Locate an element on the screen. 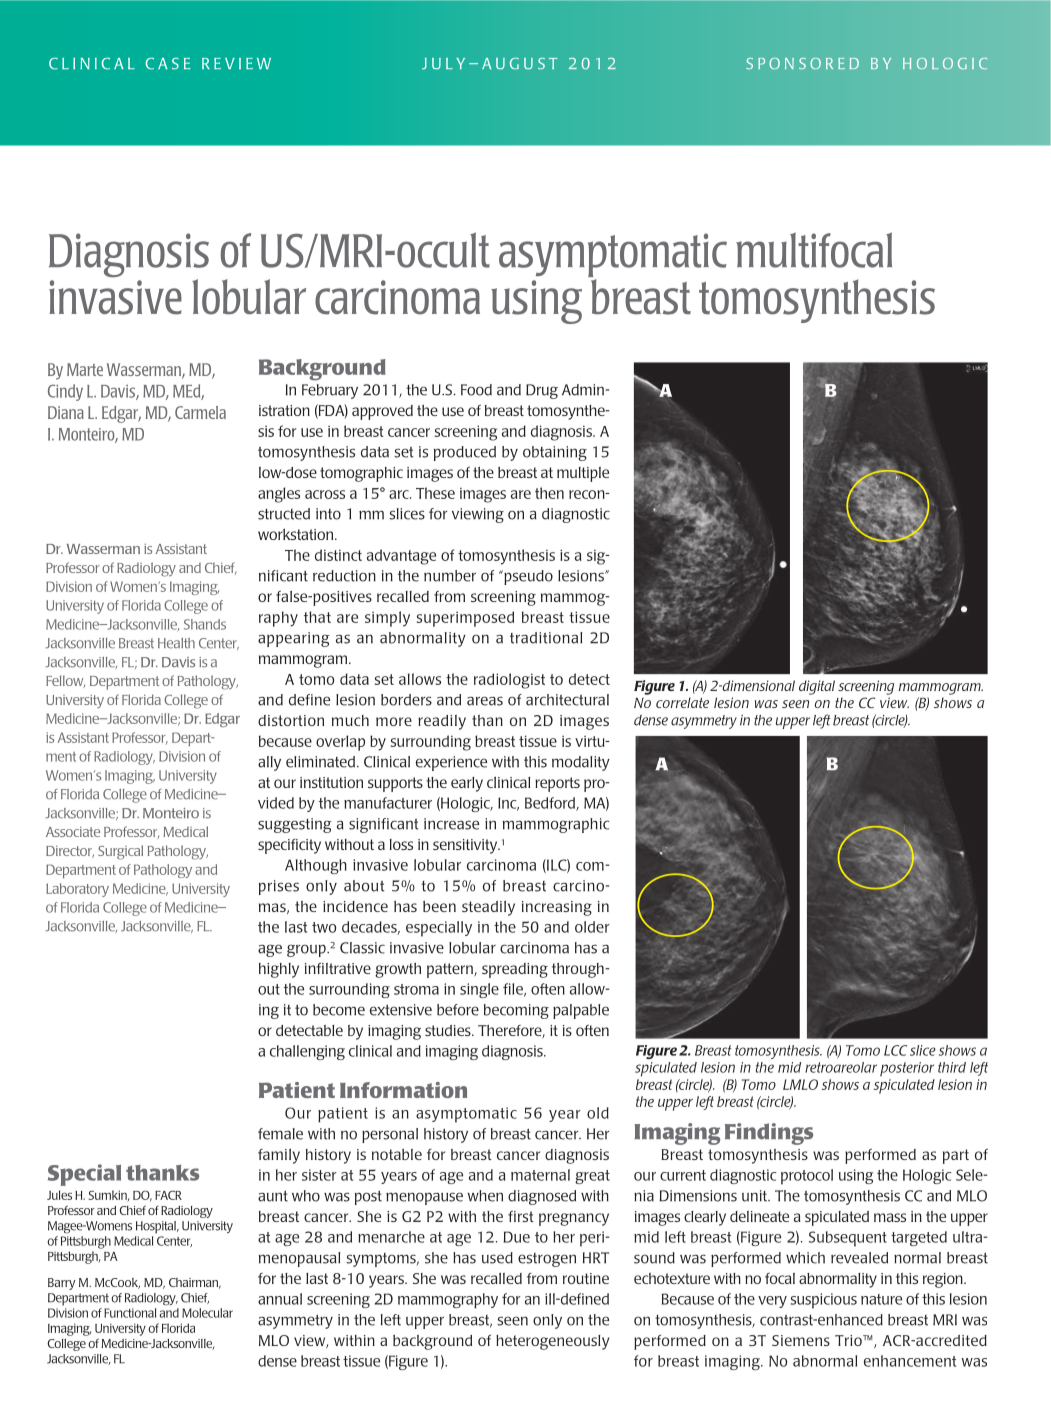 This screenshot has height=1407, width=1051. LCC is located at coordinates (895, 1050).
